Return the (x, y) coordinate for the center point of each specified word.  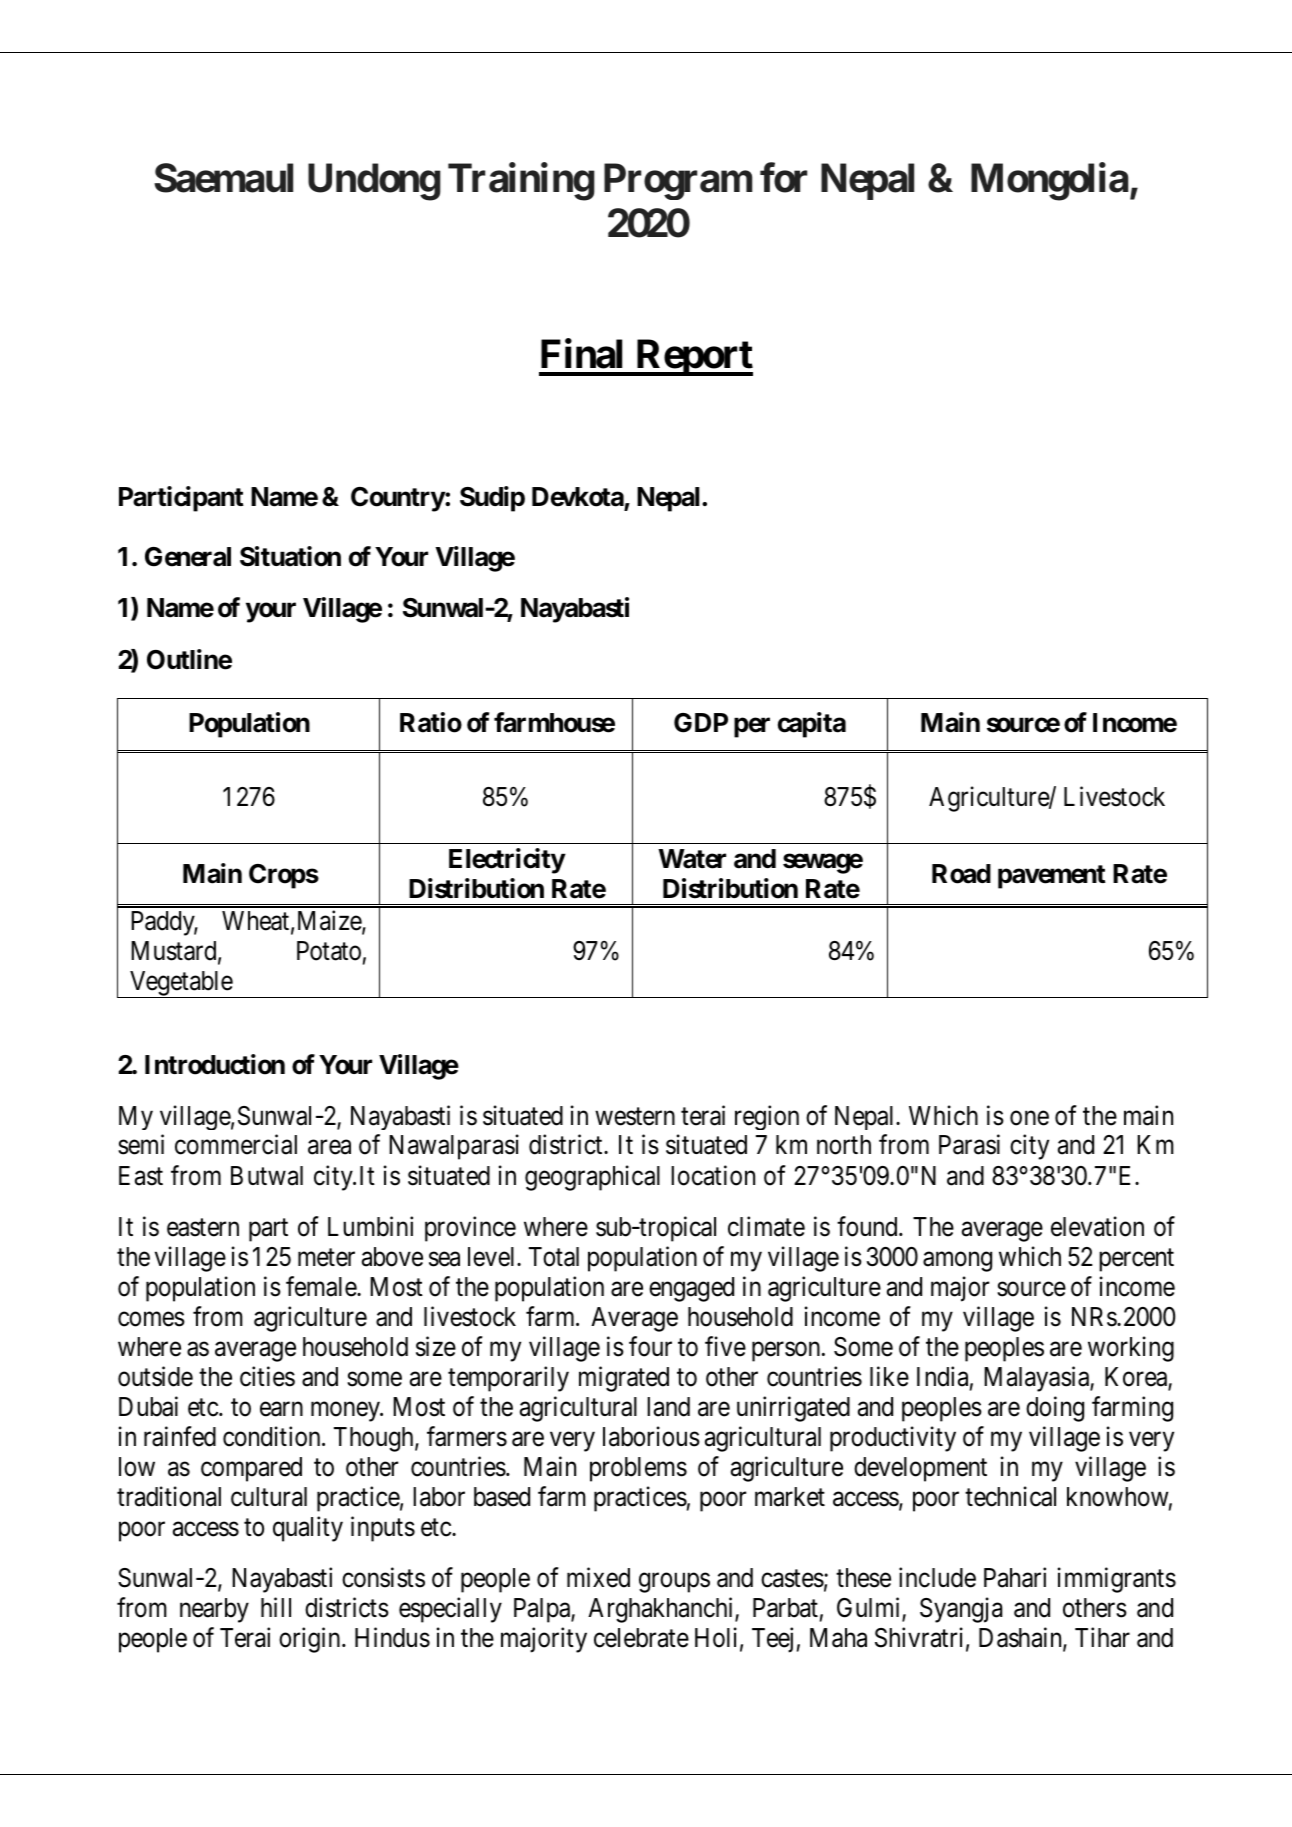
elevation (1097, 1227)
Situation (290, 556)
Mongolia (1050, 182)
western (635, 1117)
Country (398, 499)
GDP (701, 723)
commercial (236, 1145)
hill (276, 1607)
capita (812, 725)
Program (678, 182)
